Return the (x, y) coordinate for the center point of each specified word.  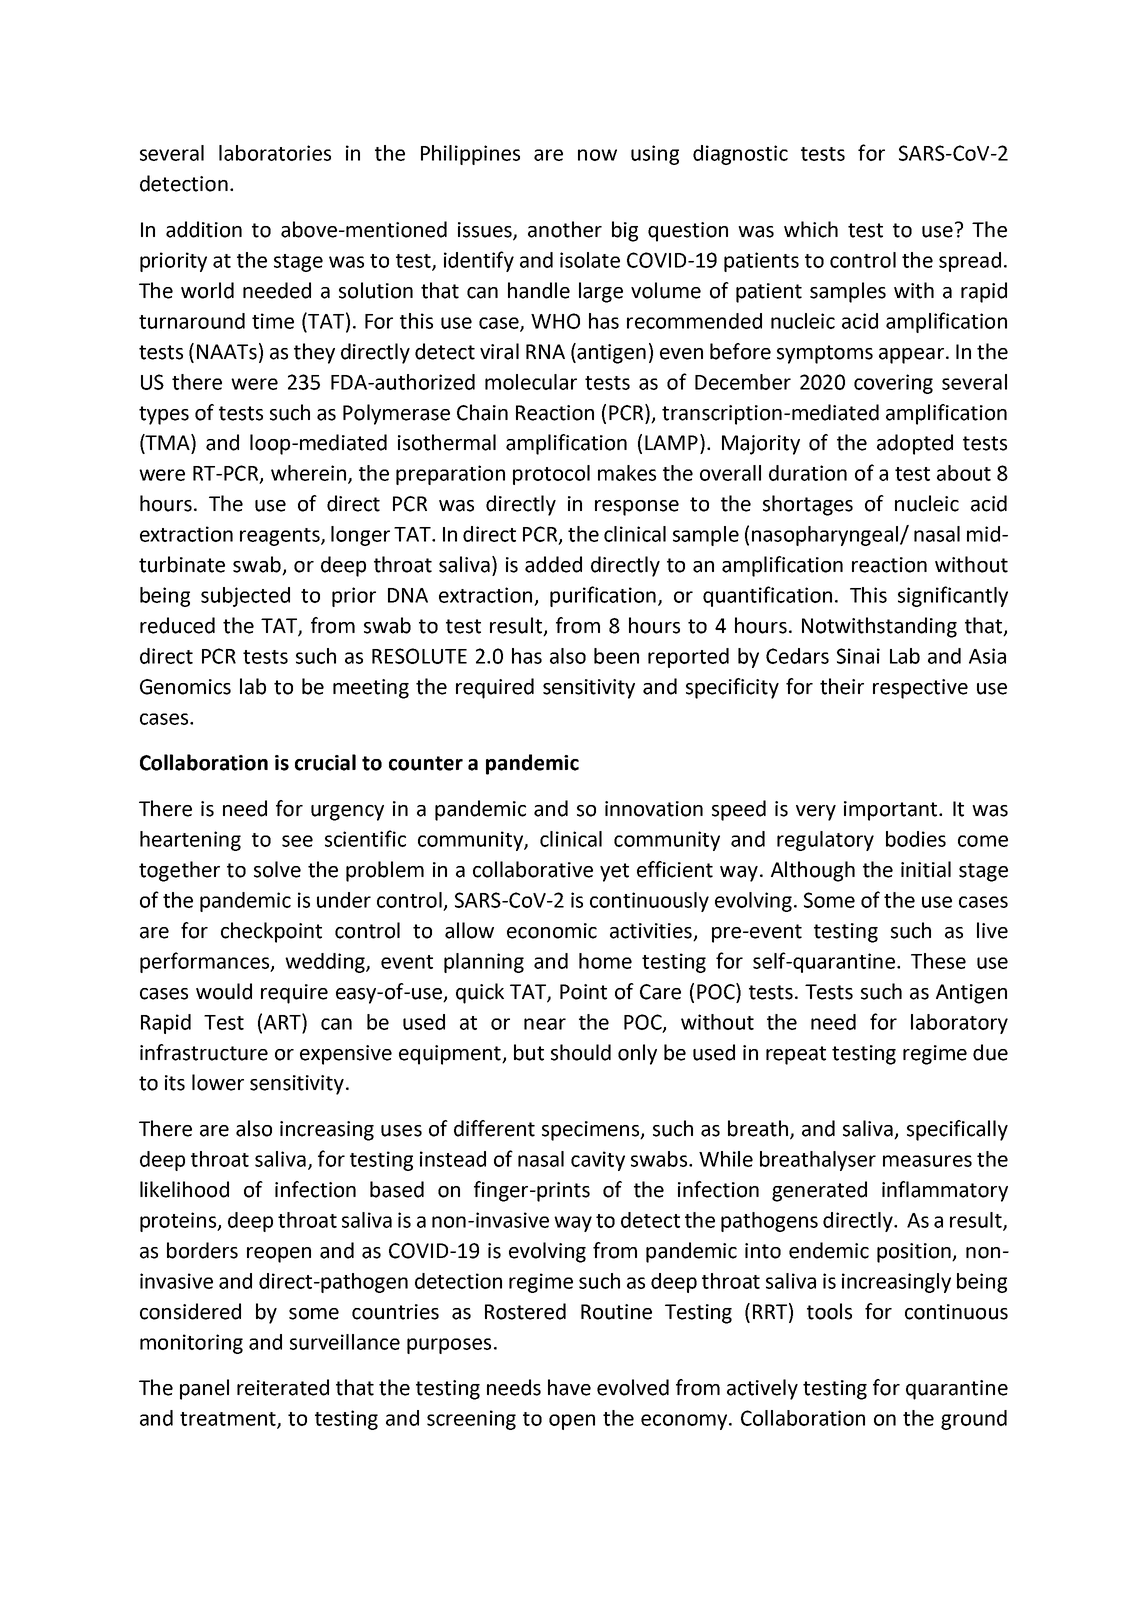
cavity (598, 1161)
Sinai (858, 656)
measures (927, 1161)
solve (277, 869)
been (616, 656)
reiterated (283, 1387)
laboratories (275, 153)
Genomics (185, 687)
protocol (551, 475)
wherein (308, 473)
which (811, 229)
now (597, 155)
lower (218, 1082)
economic (552, 931)
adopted (915, 444)
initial (926, 869)
